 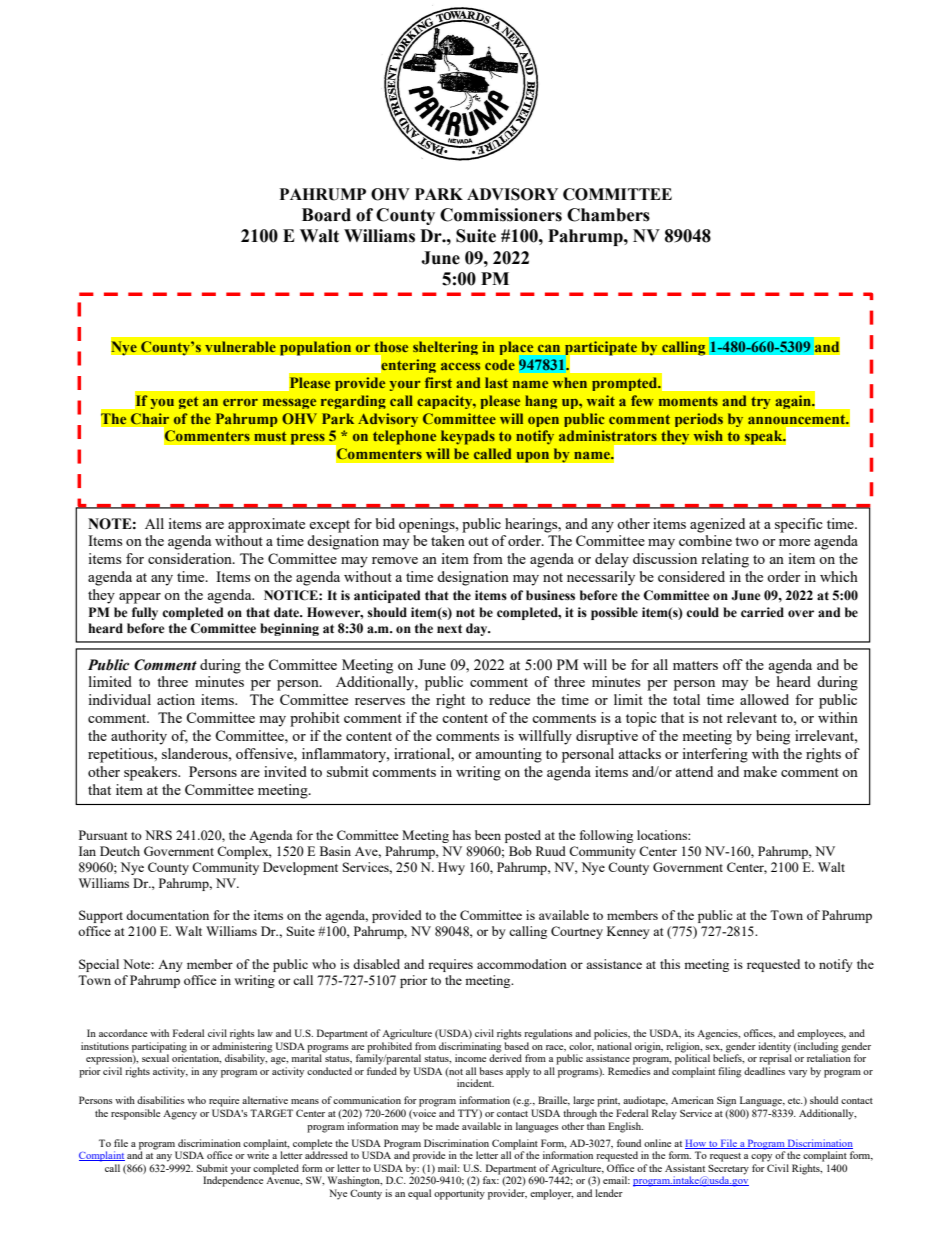 What do you see at coordinates (761, 1158) in the screenshot?
I see `copy` at bounding box center [761, 1158].
